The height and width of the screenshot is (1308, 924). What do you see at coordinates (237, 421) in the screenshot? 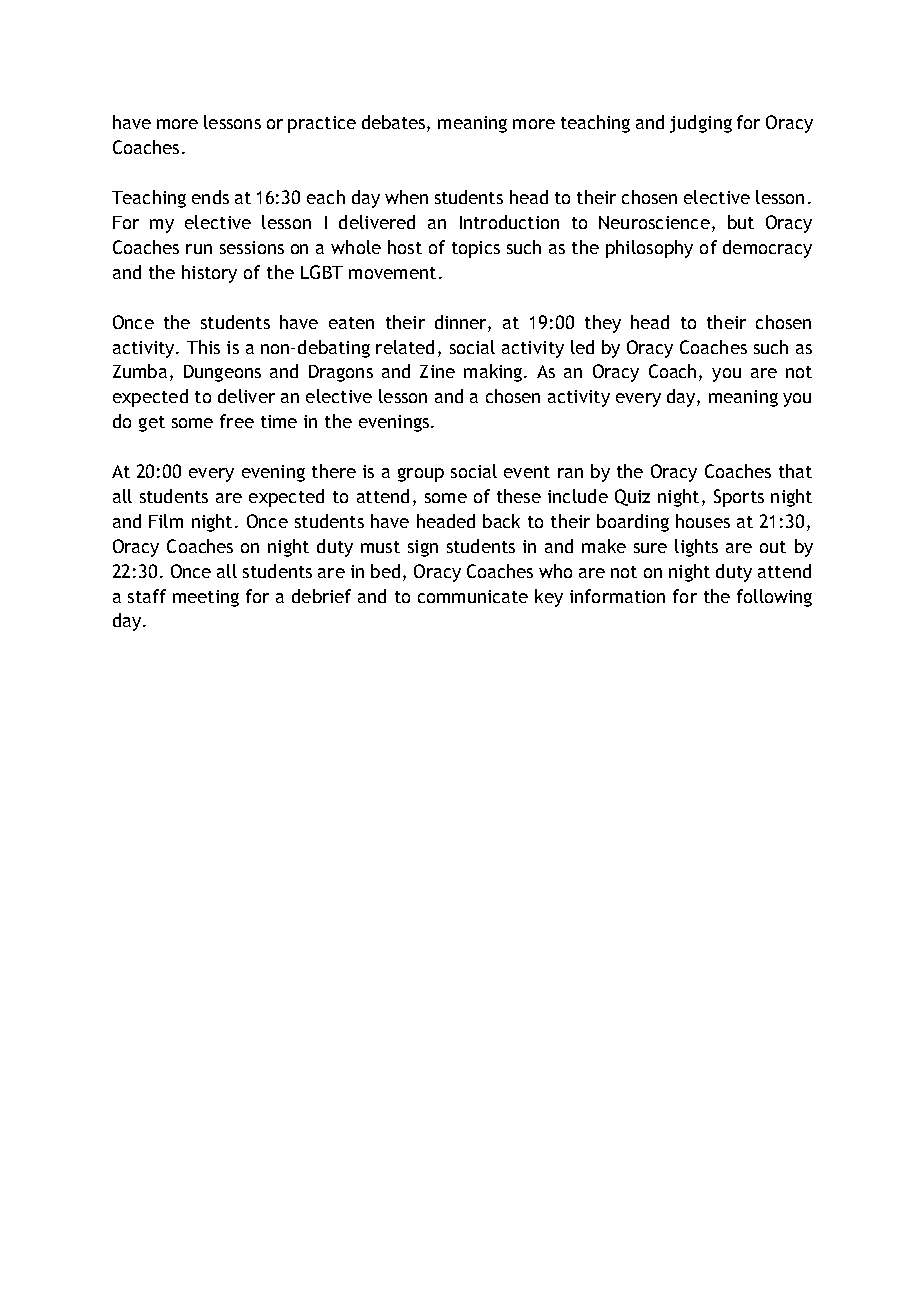
I see `free` at bounding box center [237, 421].
